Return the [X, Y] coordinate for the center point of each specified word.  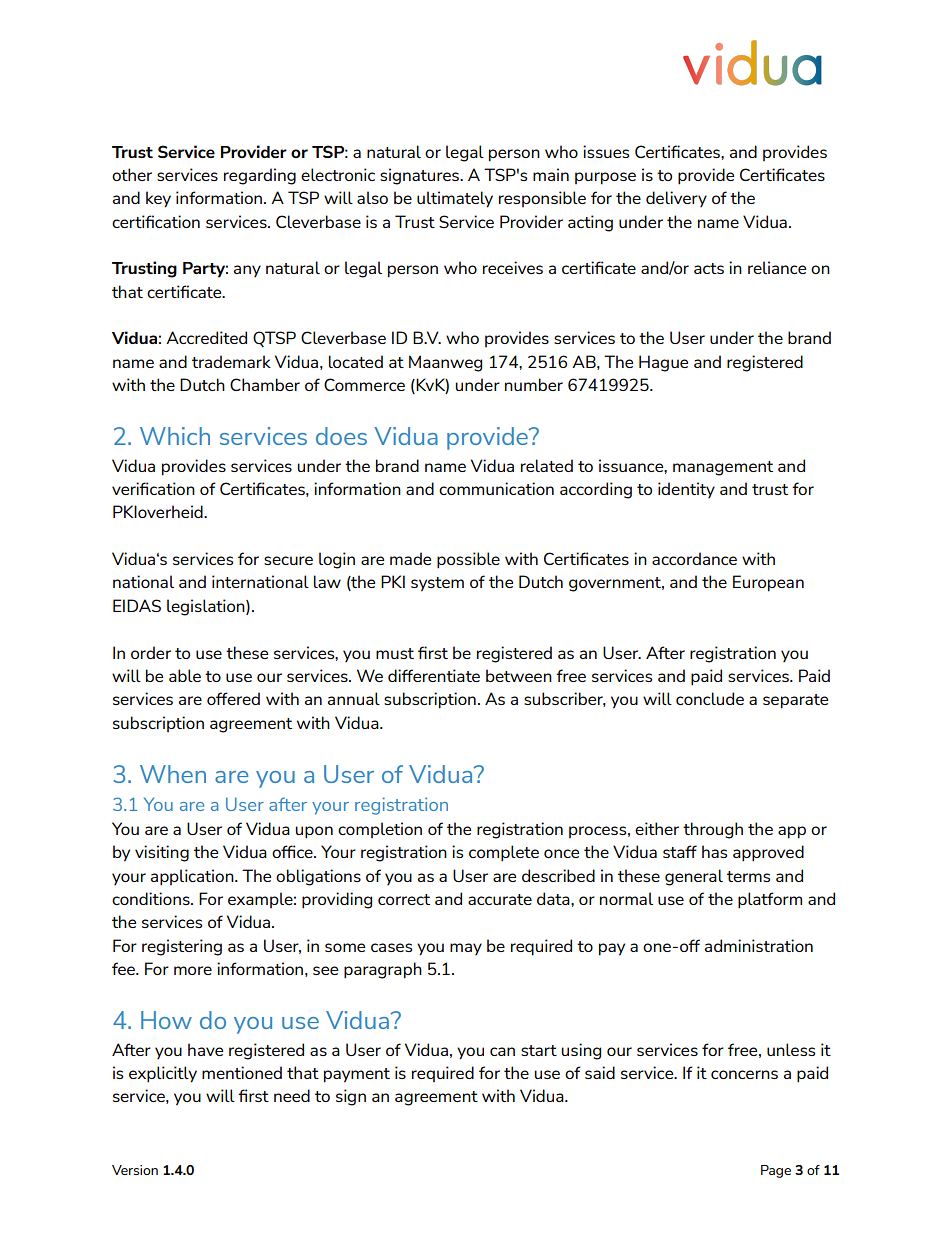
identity [686, 490]
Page [776, 1171]
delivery [676, 199]
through [713, 830]
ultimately [455, 199]
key [158, 199]
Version [135, 1170]
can [502, 1051]
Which [175, 436]
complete [504, 853]
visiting [162, 853]
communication [496, 488]
